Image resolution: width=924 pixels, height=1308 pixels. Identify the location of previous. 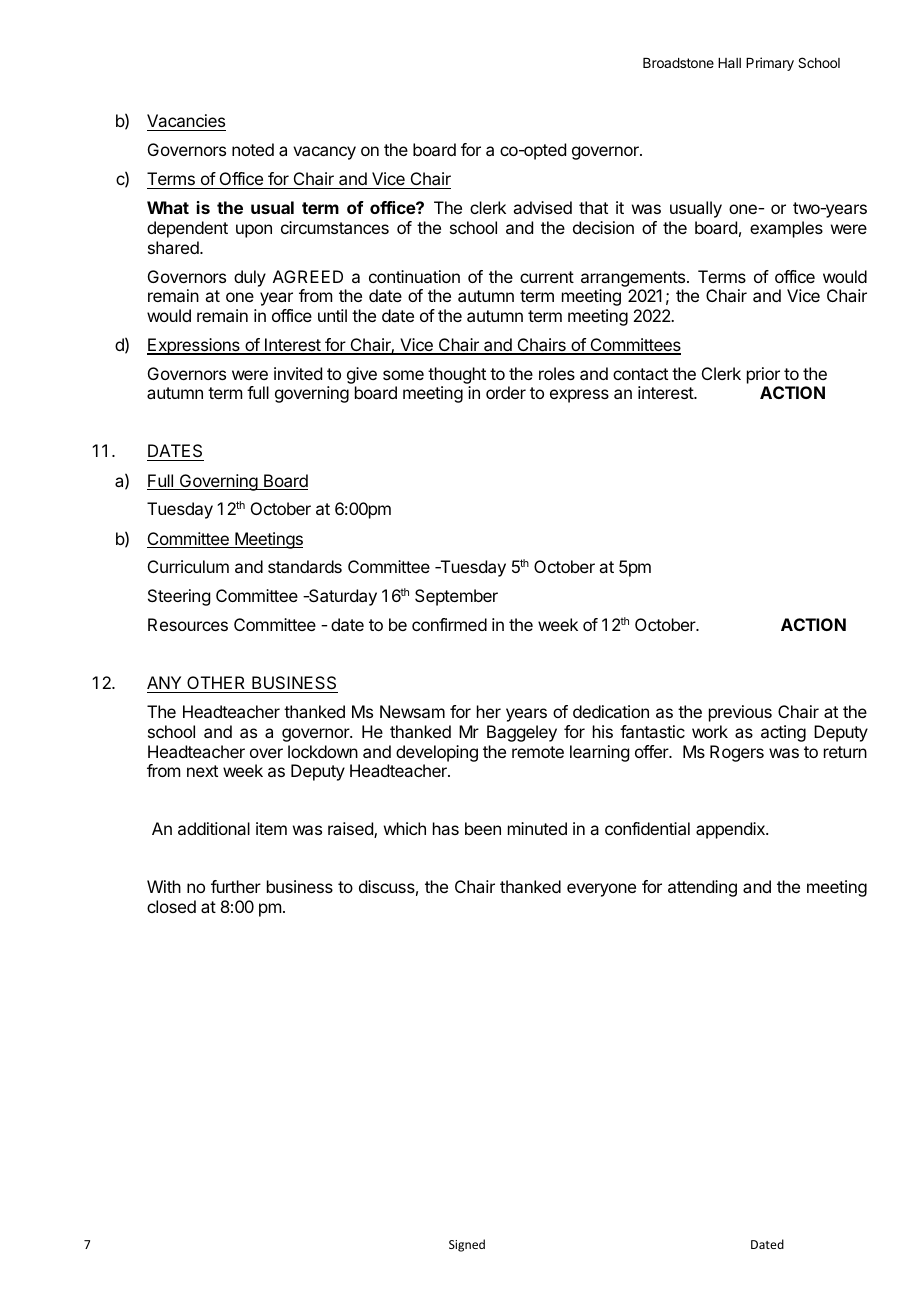
(740, 713).
